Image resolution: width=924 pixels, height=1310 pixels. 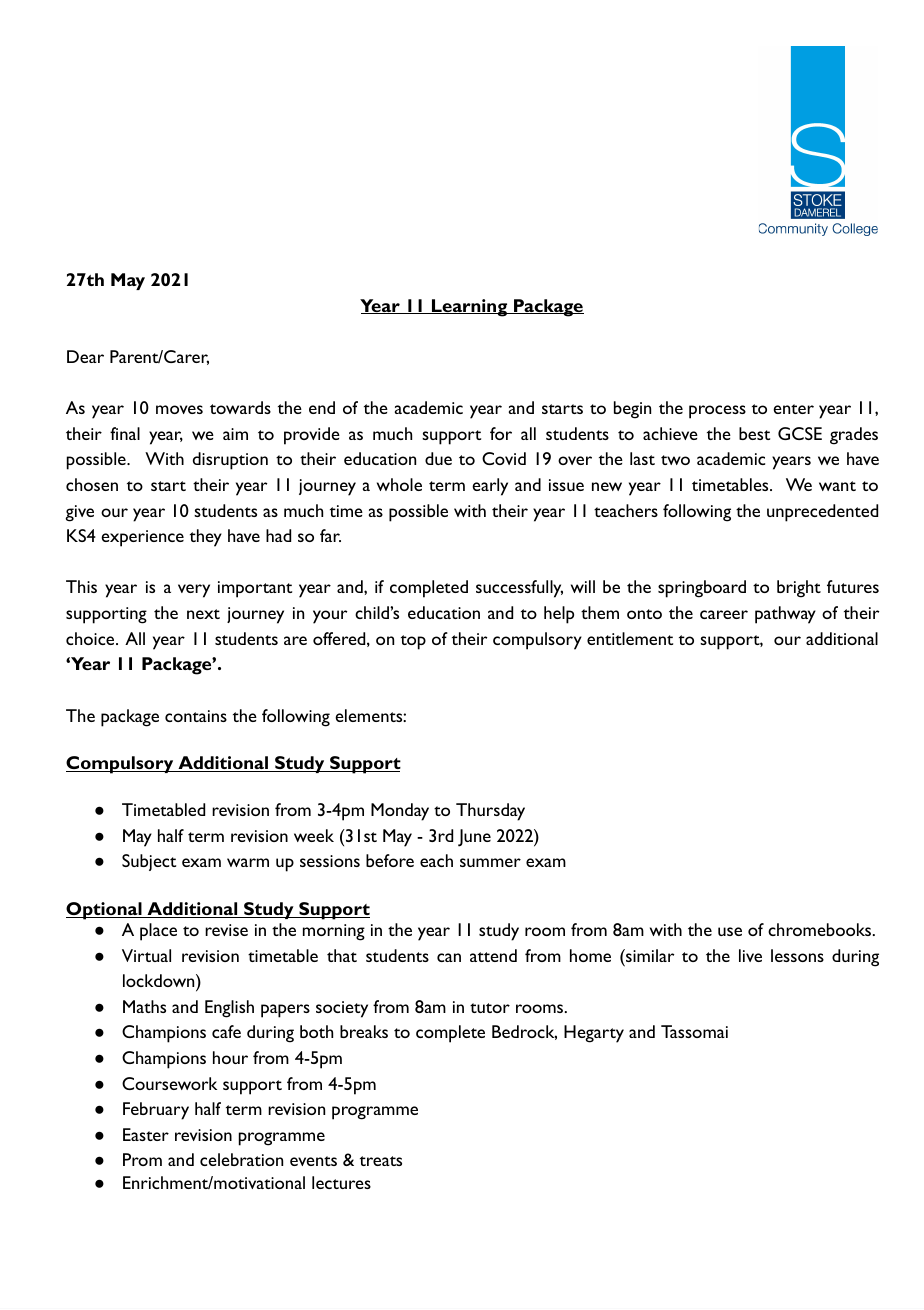 I want to click on Virtual, so click(x=146, y=955).
